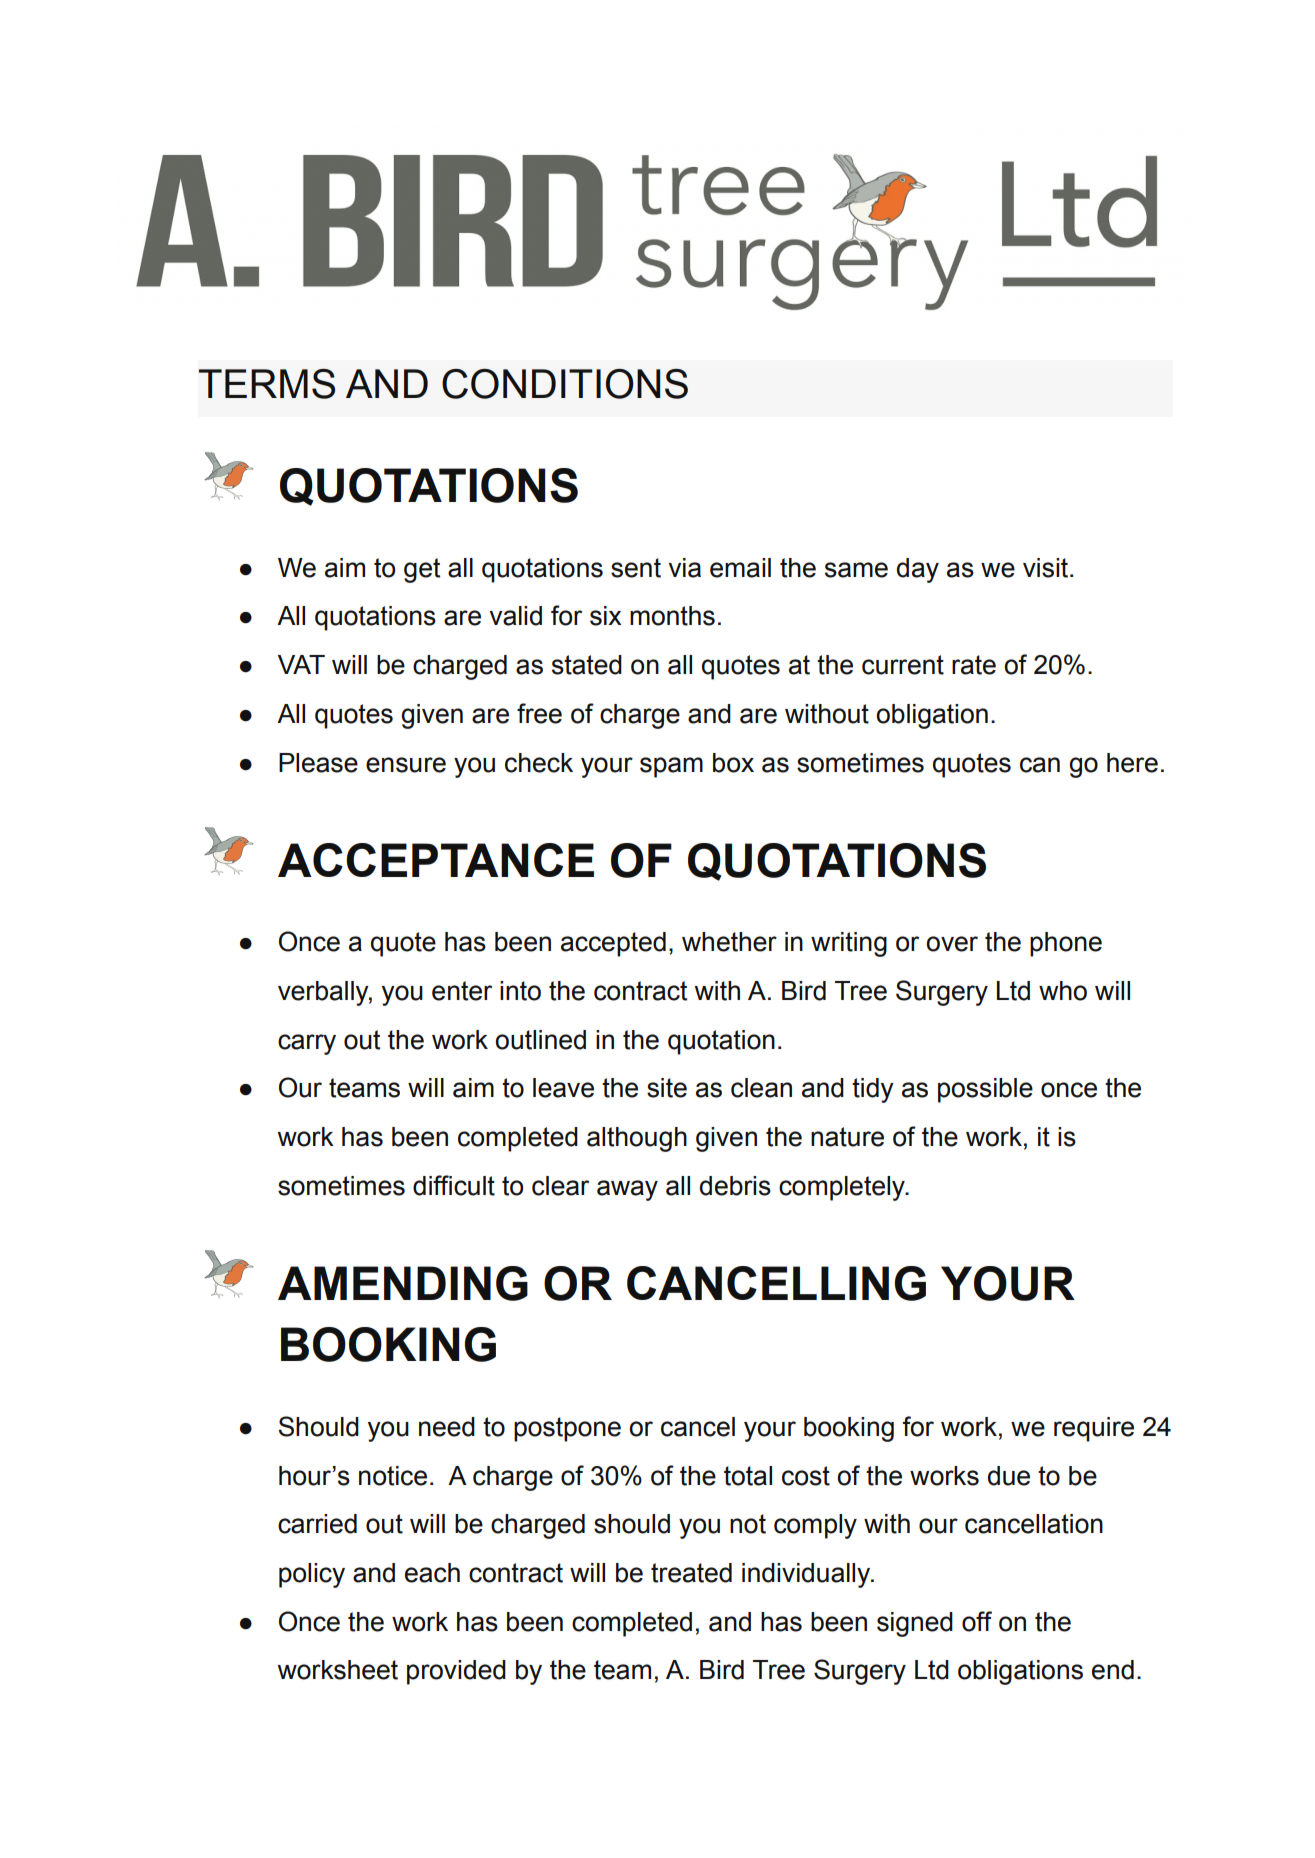  What do you see at coordinates (1047, 568) in the screenshot?
I see `visit` at bounding box center [1047, 568].
